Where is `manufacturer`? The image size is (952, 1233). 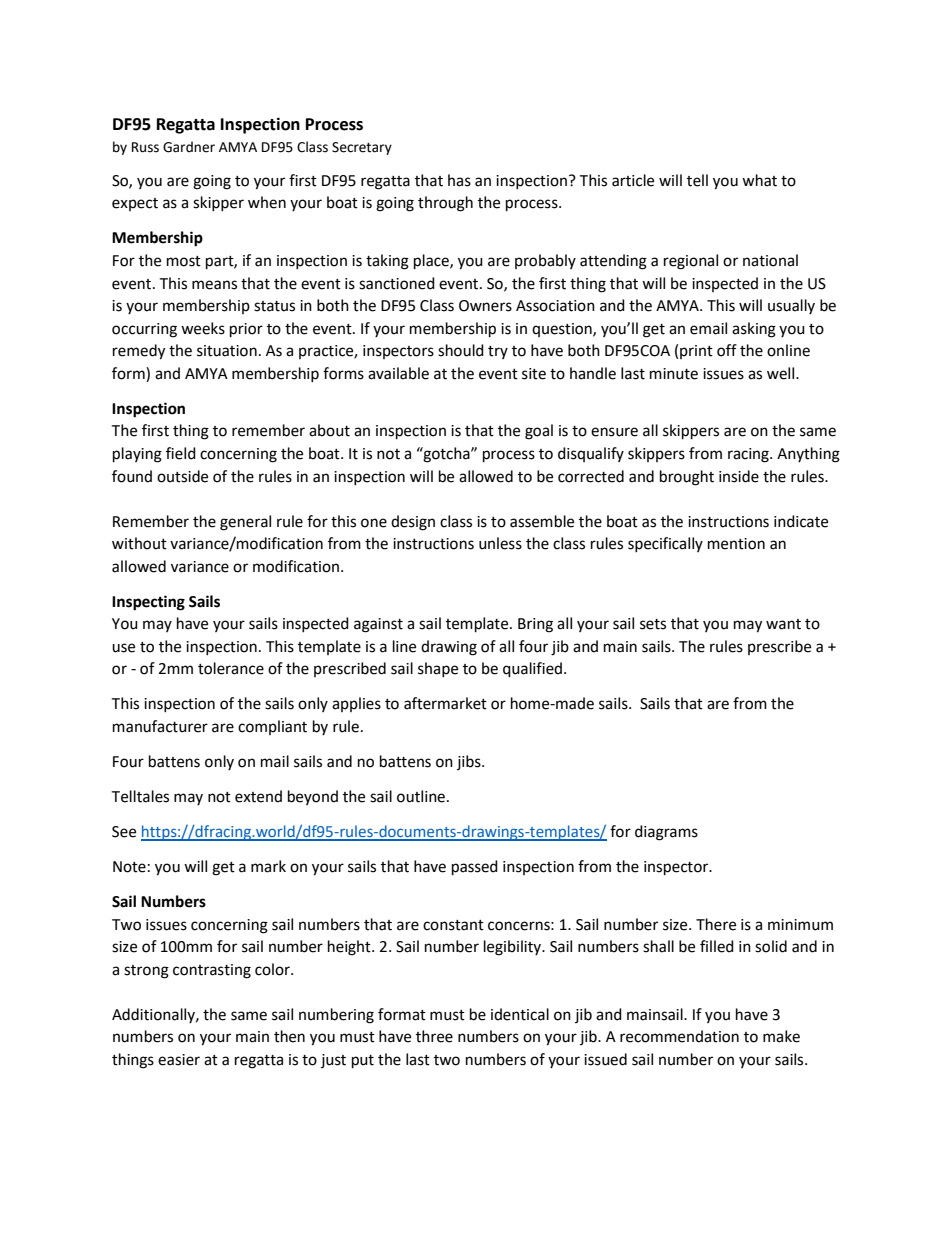
manufacturer is located at coordinates (160, 726).
